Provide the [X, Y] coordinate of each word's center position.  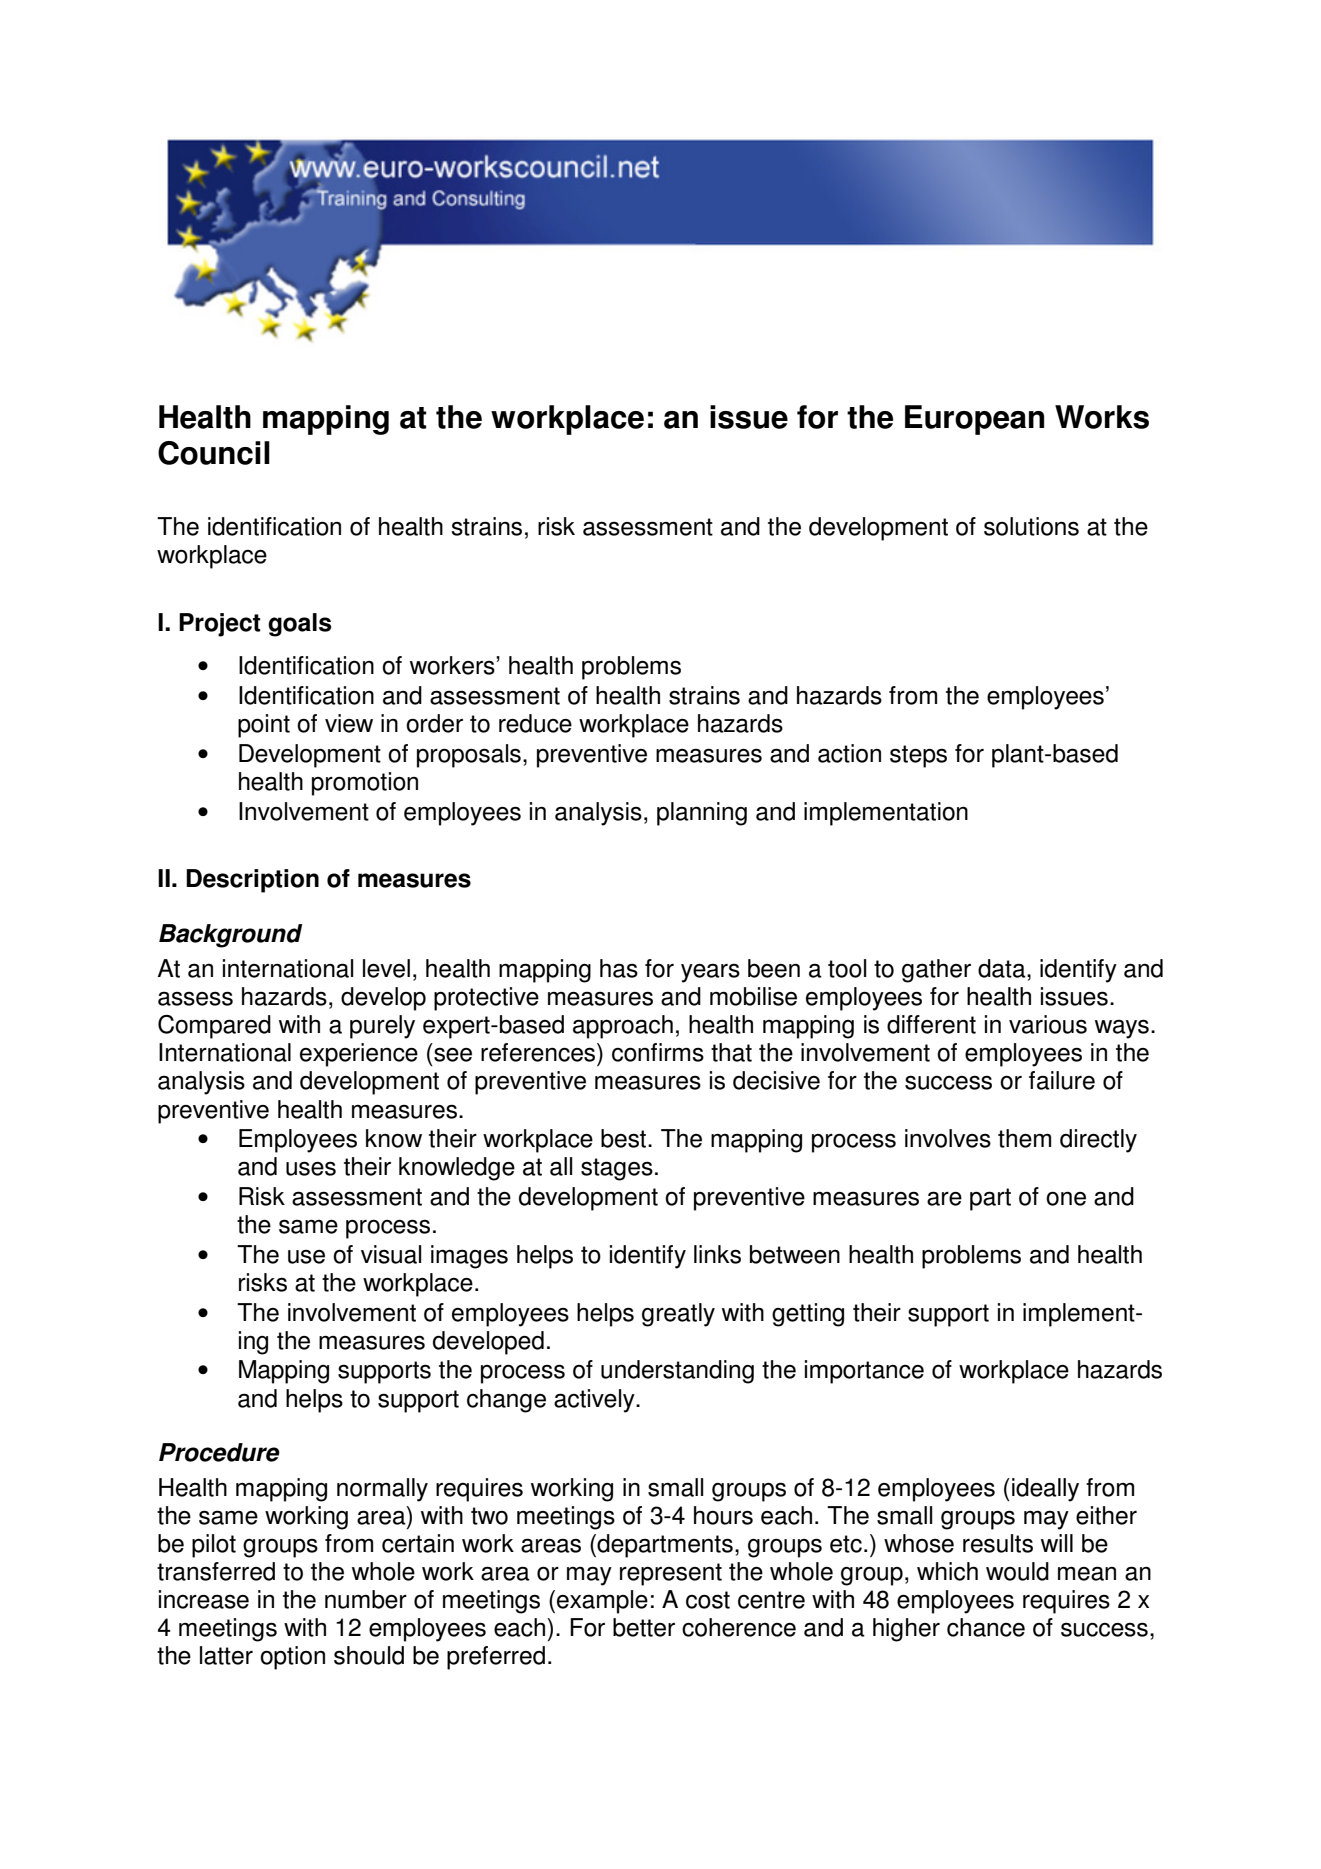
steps [918, 756]
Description [252, 881]
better [644, 1627]
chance [986, 1627]
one [1066, 1198]
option [292, 1658]
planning [702, 814]
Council [214, 453]
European [974, 420]
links [717, 1254]
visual [391, 1254]
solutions [1031, 526]
